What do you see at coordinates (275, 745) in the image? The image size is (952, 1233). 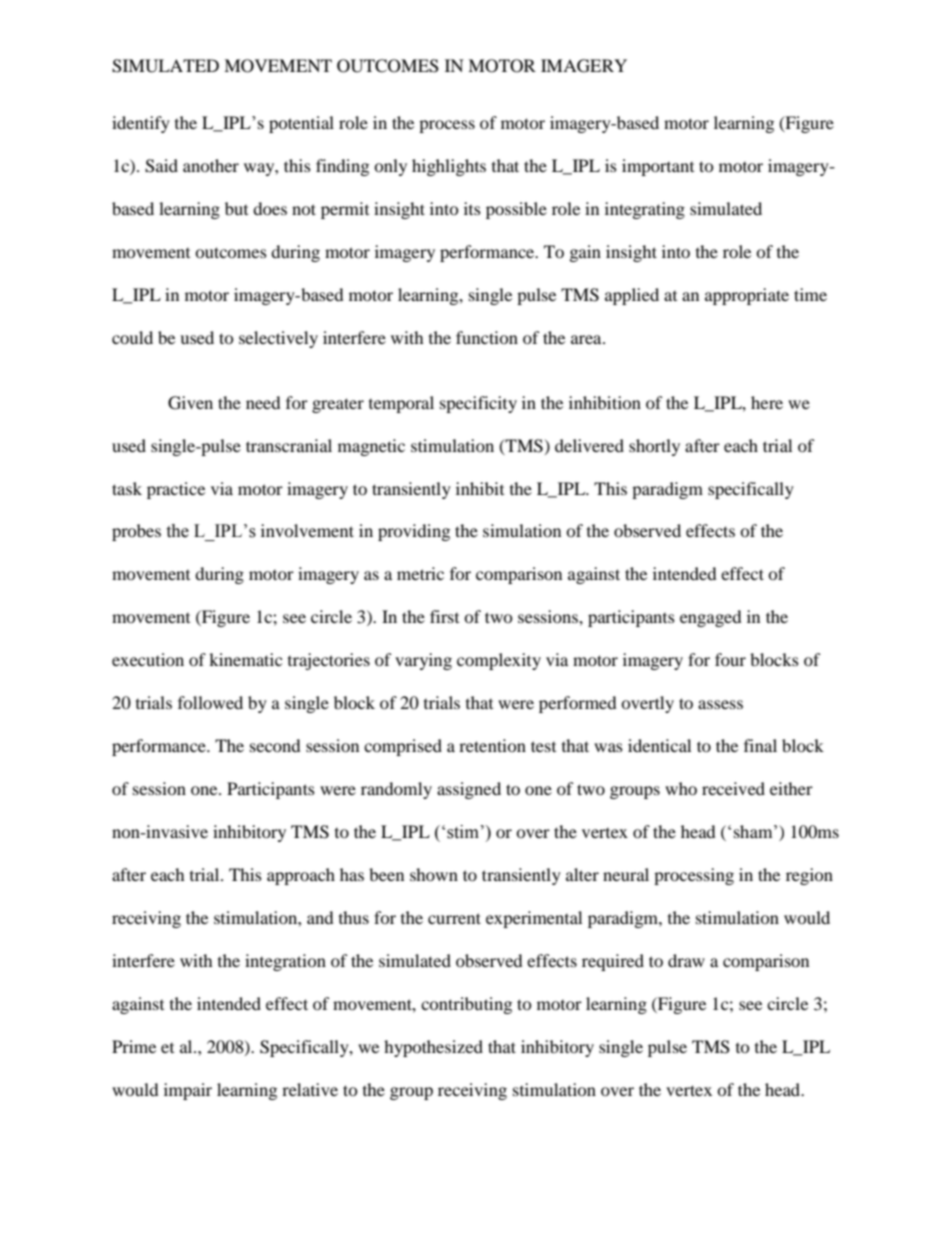 I see `second` at bounding box center [275, 745].
